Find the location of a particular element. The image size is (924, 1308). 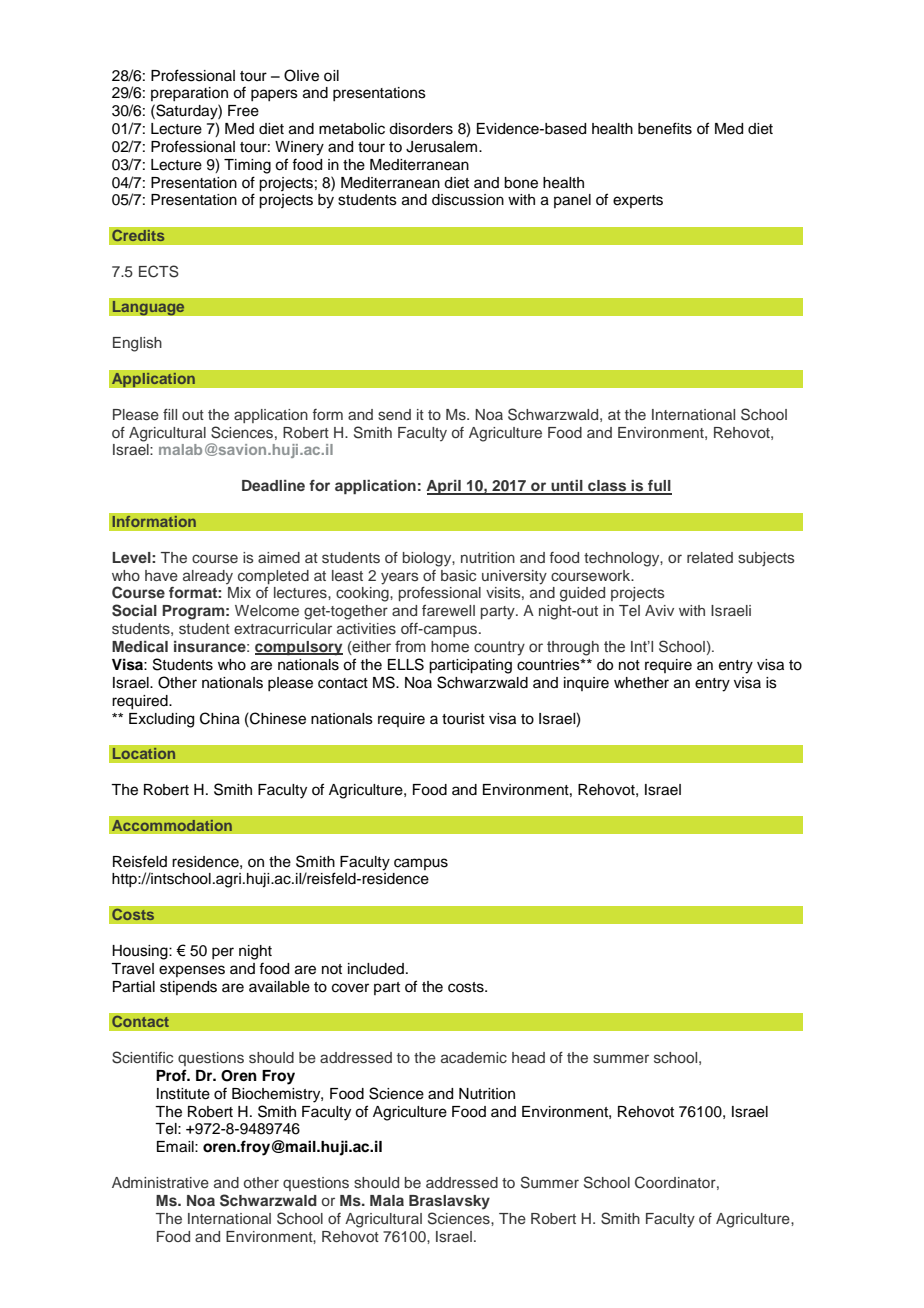

disorders is located at coordinates (421, 129).
